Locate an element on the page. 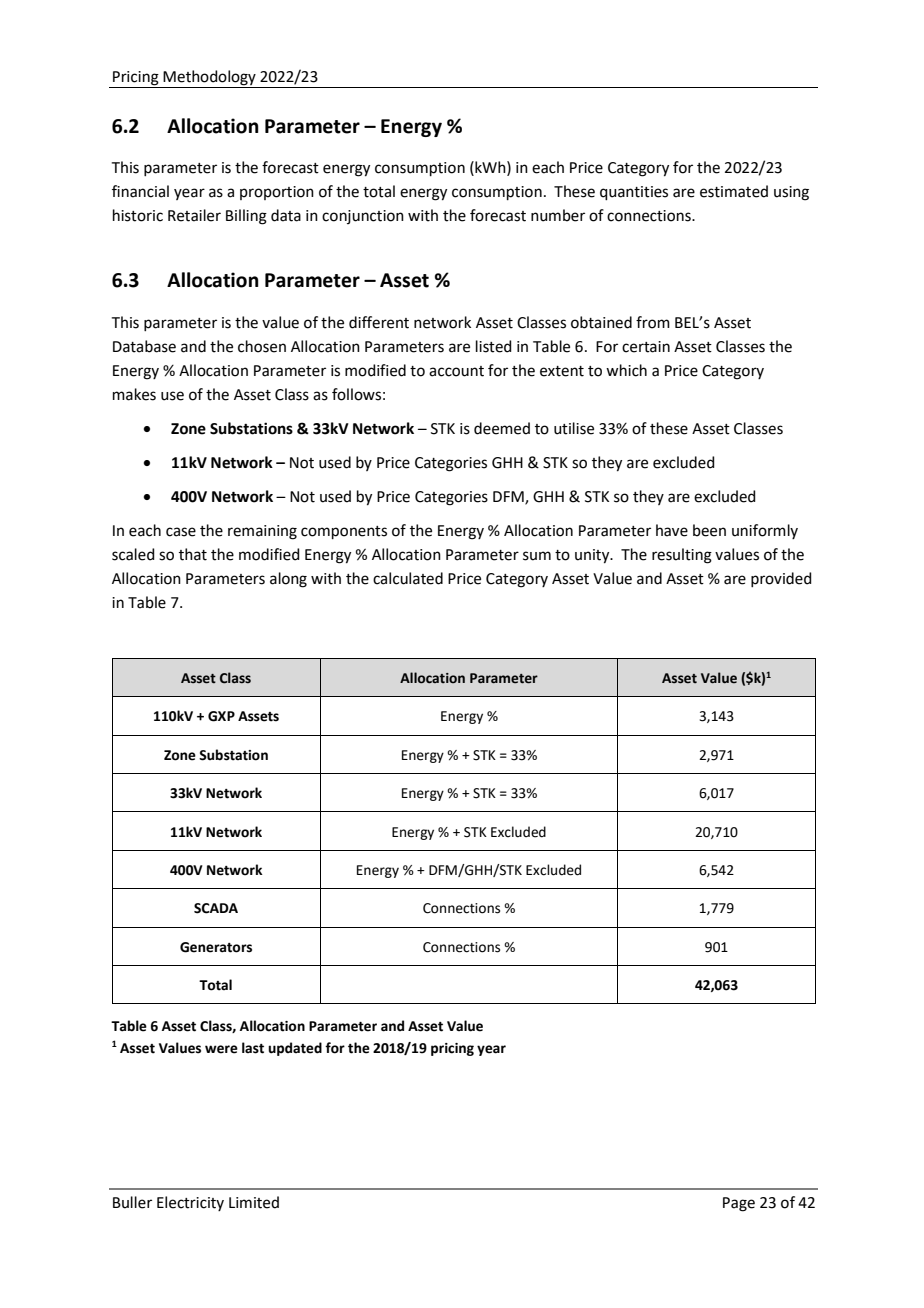  number is located at coordinates (558, 215).
